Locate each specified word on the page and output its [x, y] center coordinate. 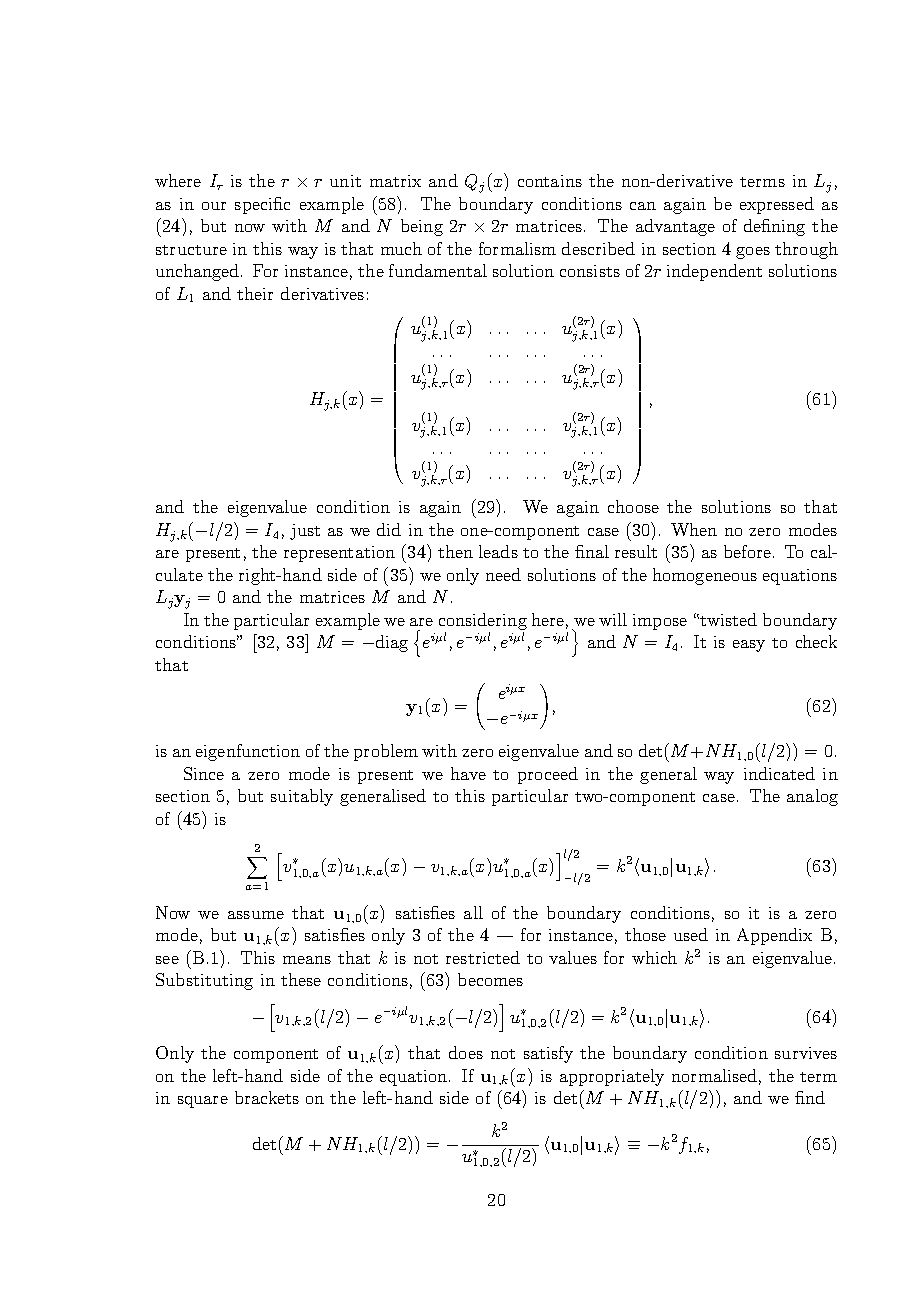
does [466, 1052]
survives [806, 1053]
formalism [517, 248]
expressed [777, 205]
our [214, 206]
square [203, 1102]
